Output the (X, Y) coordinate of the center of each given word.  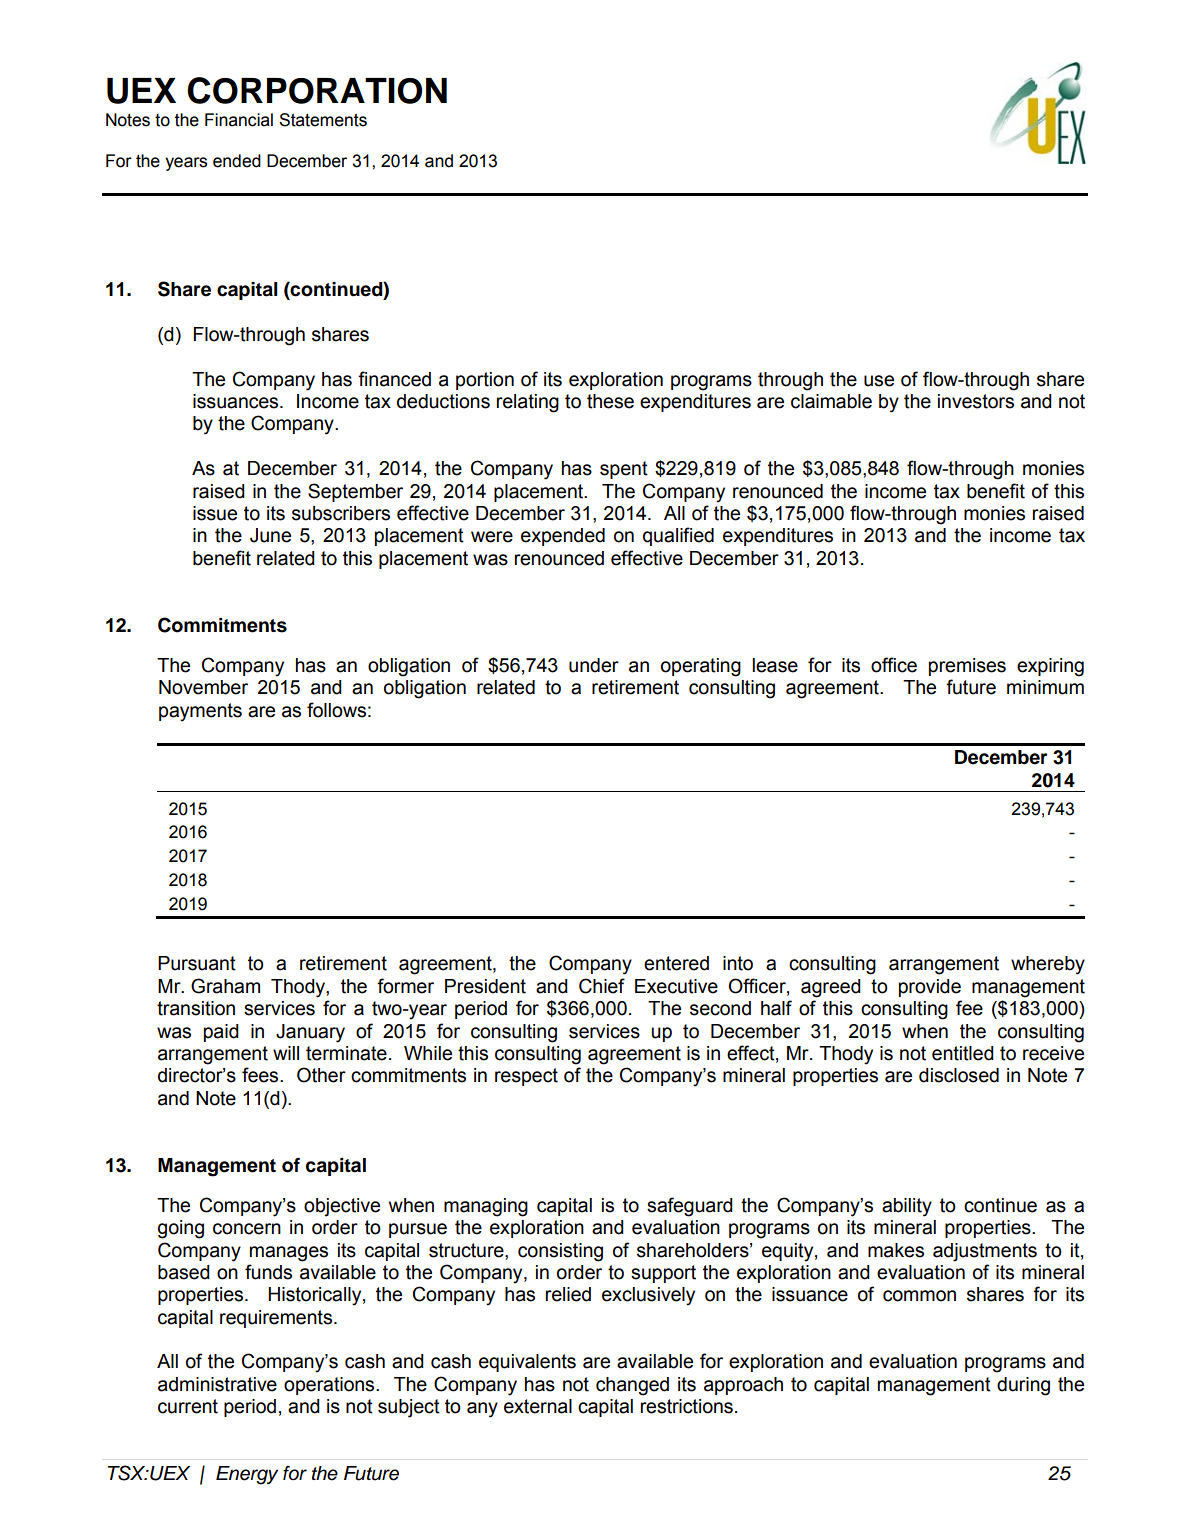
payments (200, 712)
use (879, 381)
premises (967, 667)
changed (632, 1386)
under (594, 665)
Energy (247, 1475)
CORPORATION (317, 90)
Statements (323, 120)
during (1023, 1386)
